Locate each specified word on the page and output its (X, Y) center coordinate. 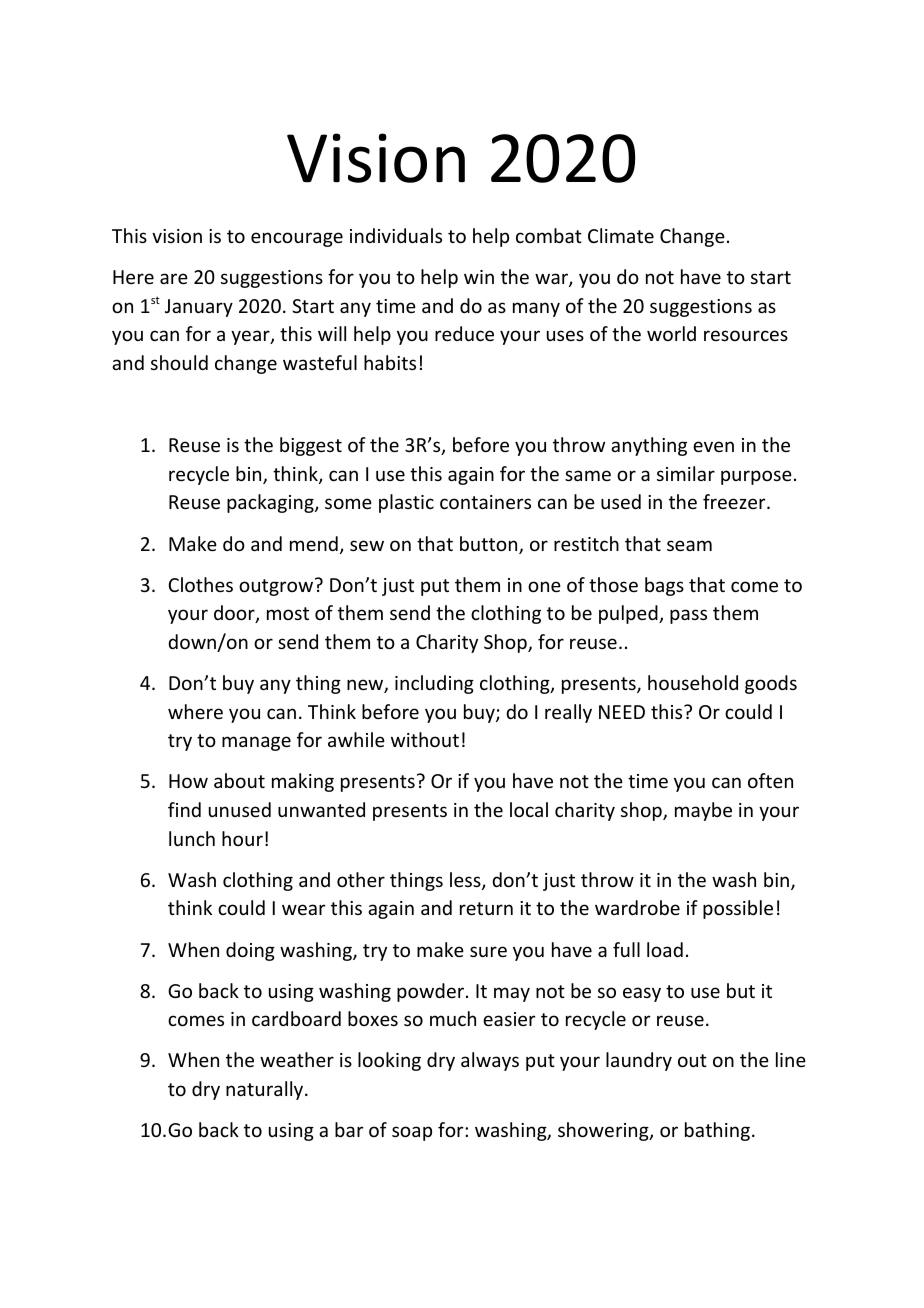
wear (303, 909)
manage (256, 743)
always (490, 1061)
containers (485, 502)
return (486, 908)
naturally (266, 1090)
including (434, 684)
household (693, 682)
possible (738, 909)
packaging (271, 503)
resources (746, 335)
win (479, 277)
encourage (297, 239)
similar (686, 473)
